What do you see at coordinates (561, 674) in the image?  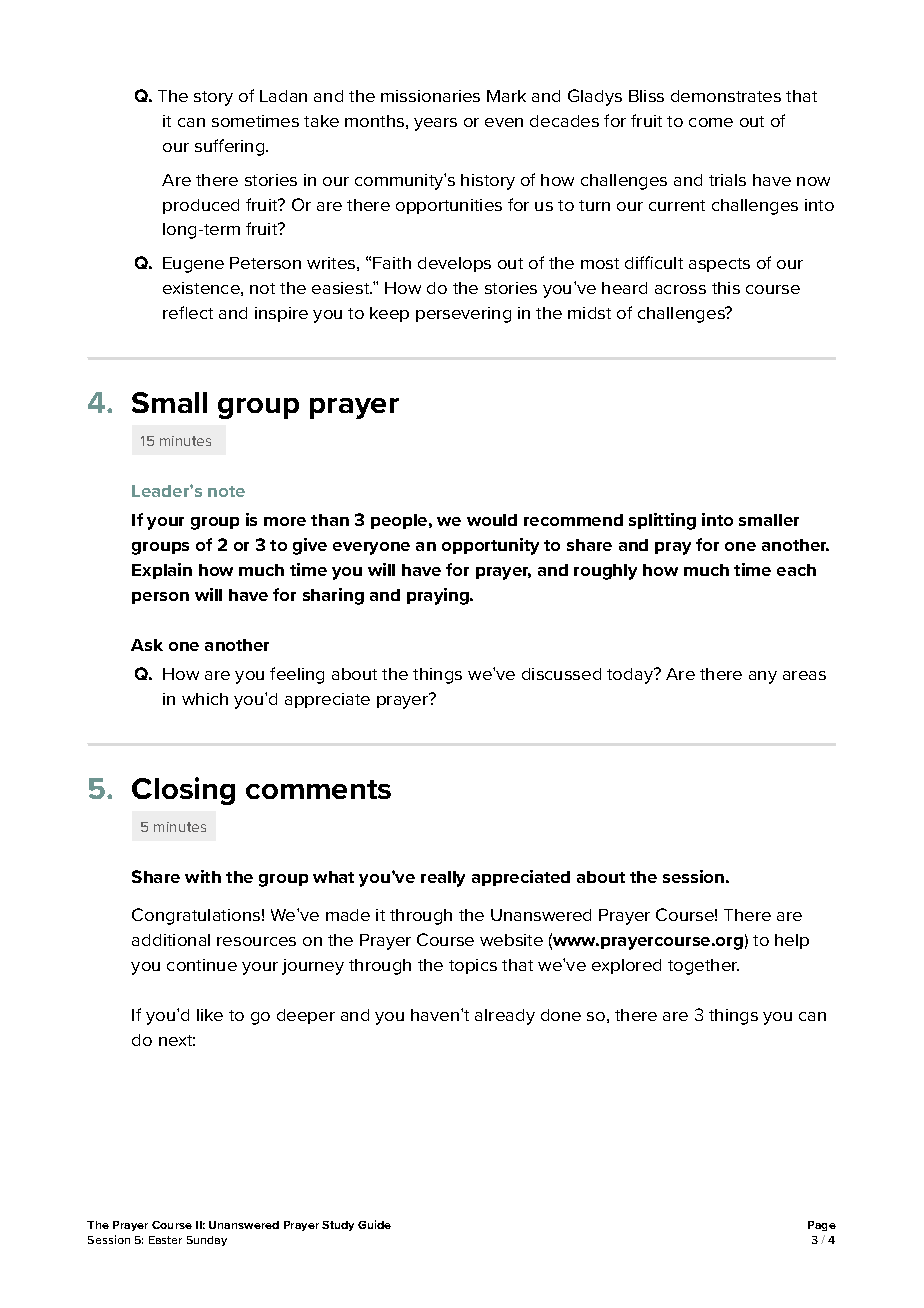 I see `discussed` at bounding box center [561, 674].
